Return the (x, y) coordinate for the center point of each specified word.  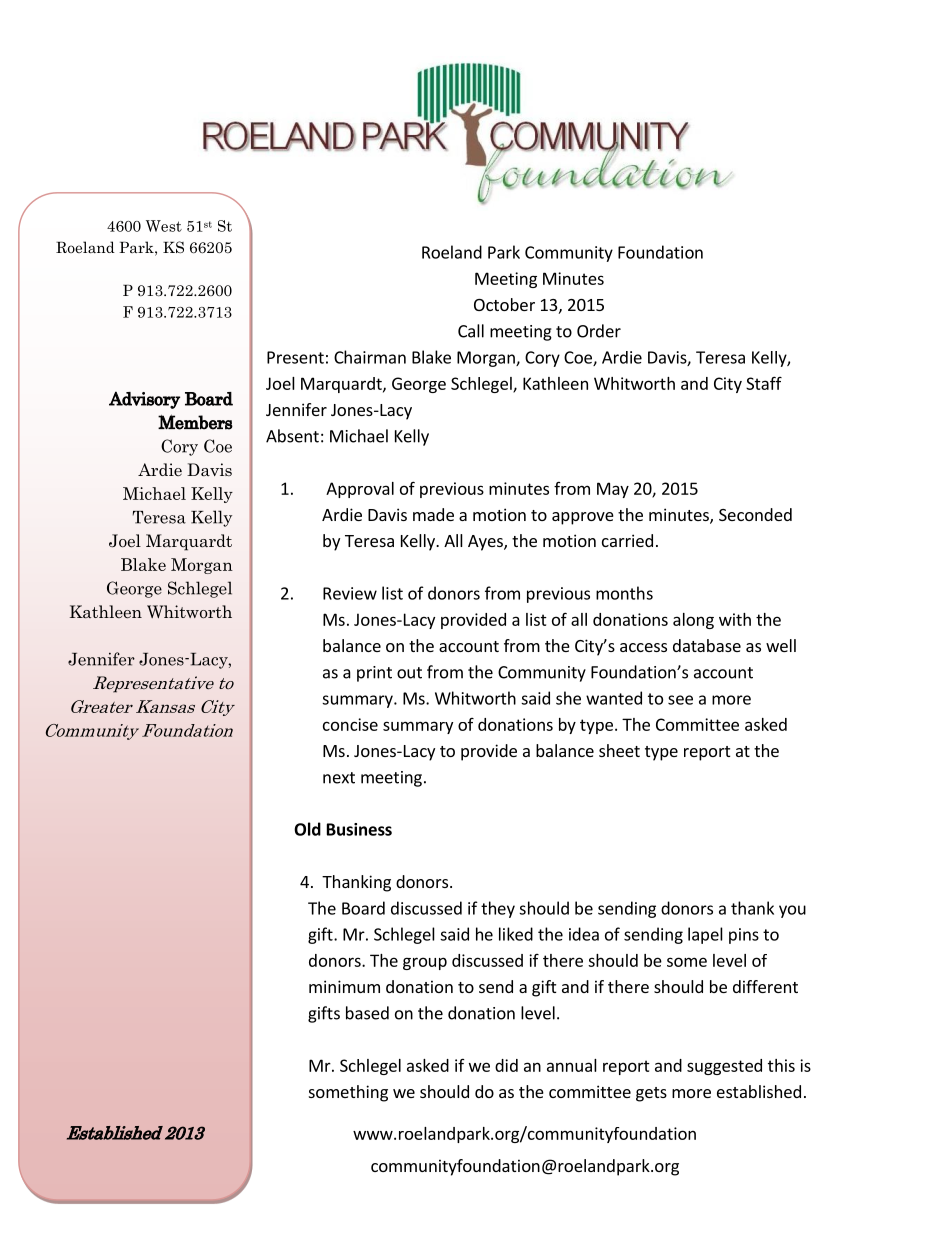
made (433, 514)
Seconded (755, 514)
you (792, 911)
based (367, 1013)
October (504, 304)
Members (195, 422)
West (164, 226)
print (374, 674)
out (409, 673)
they (498, 909)
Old (307, 829)
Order (599, 331)
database (707, 645)
